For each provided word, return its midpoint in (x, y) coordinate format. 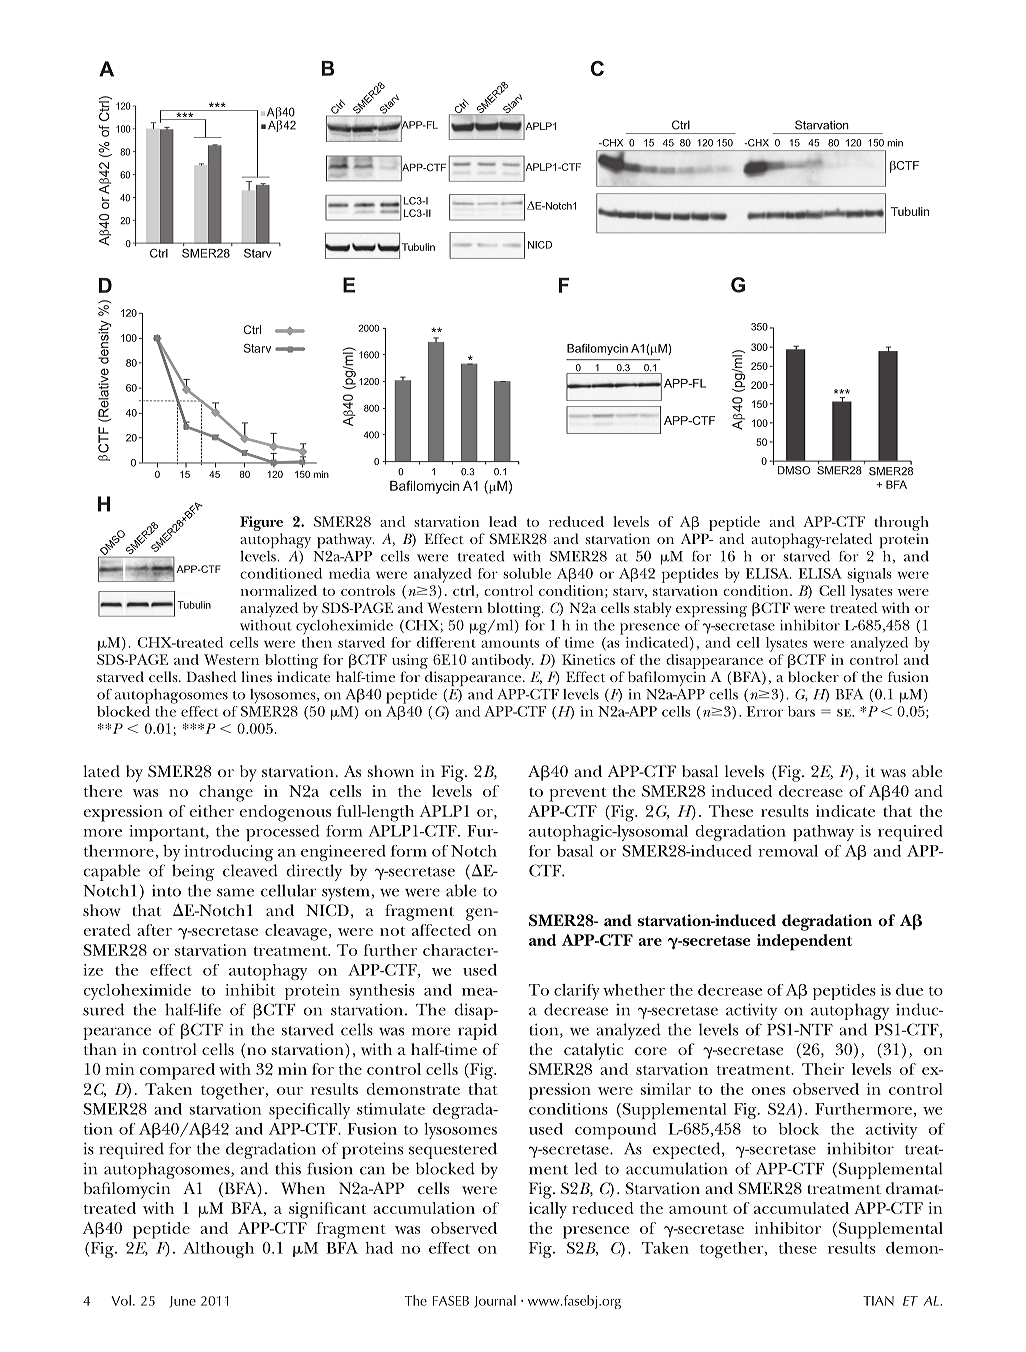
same (235, 892)
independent (804, 942)
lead (503, 521)
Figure (261, 523)
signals (869, 575)
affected (441, 930)
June (182, 1302)
